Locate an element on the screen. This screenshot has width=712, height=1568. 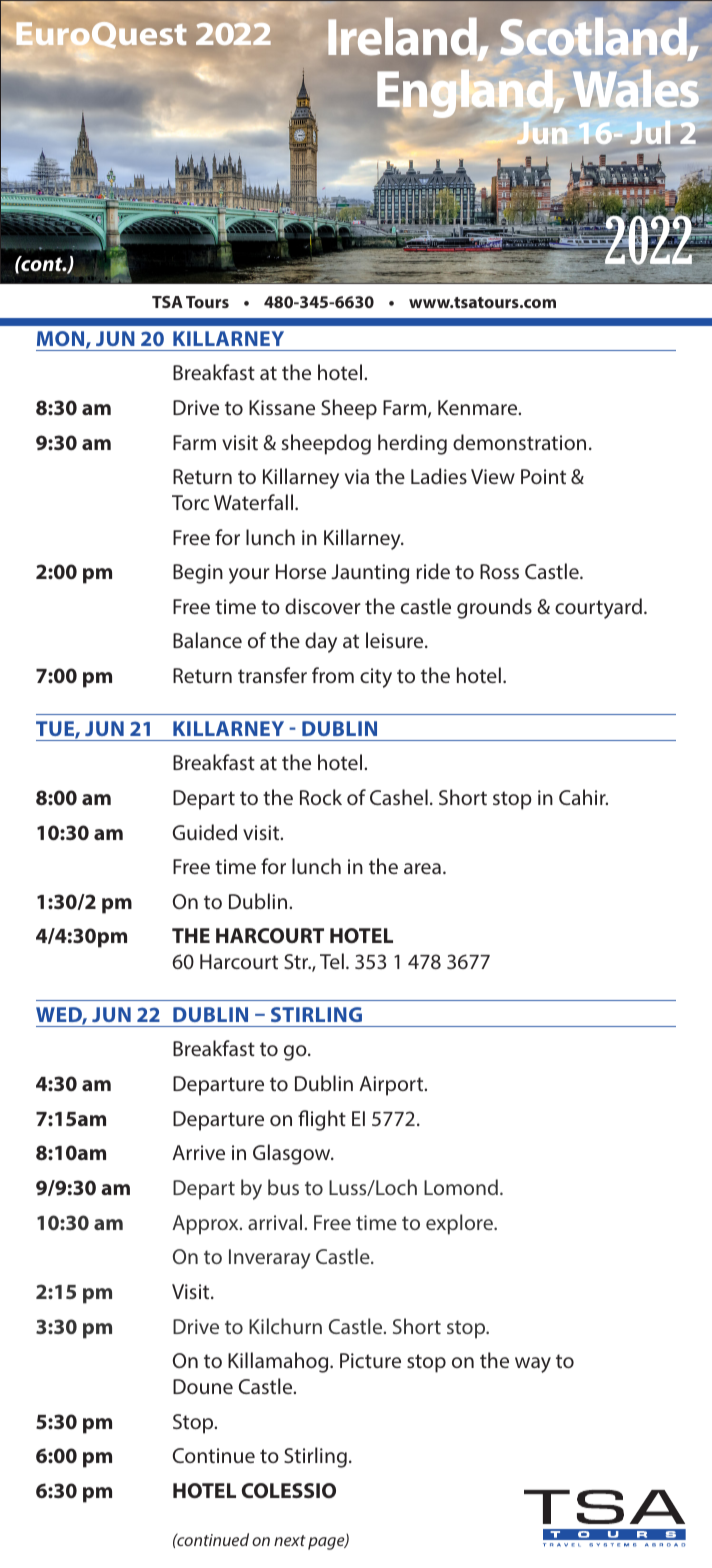
courtyard is located at coordinates (598, 608).
